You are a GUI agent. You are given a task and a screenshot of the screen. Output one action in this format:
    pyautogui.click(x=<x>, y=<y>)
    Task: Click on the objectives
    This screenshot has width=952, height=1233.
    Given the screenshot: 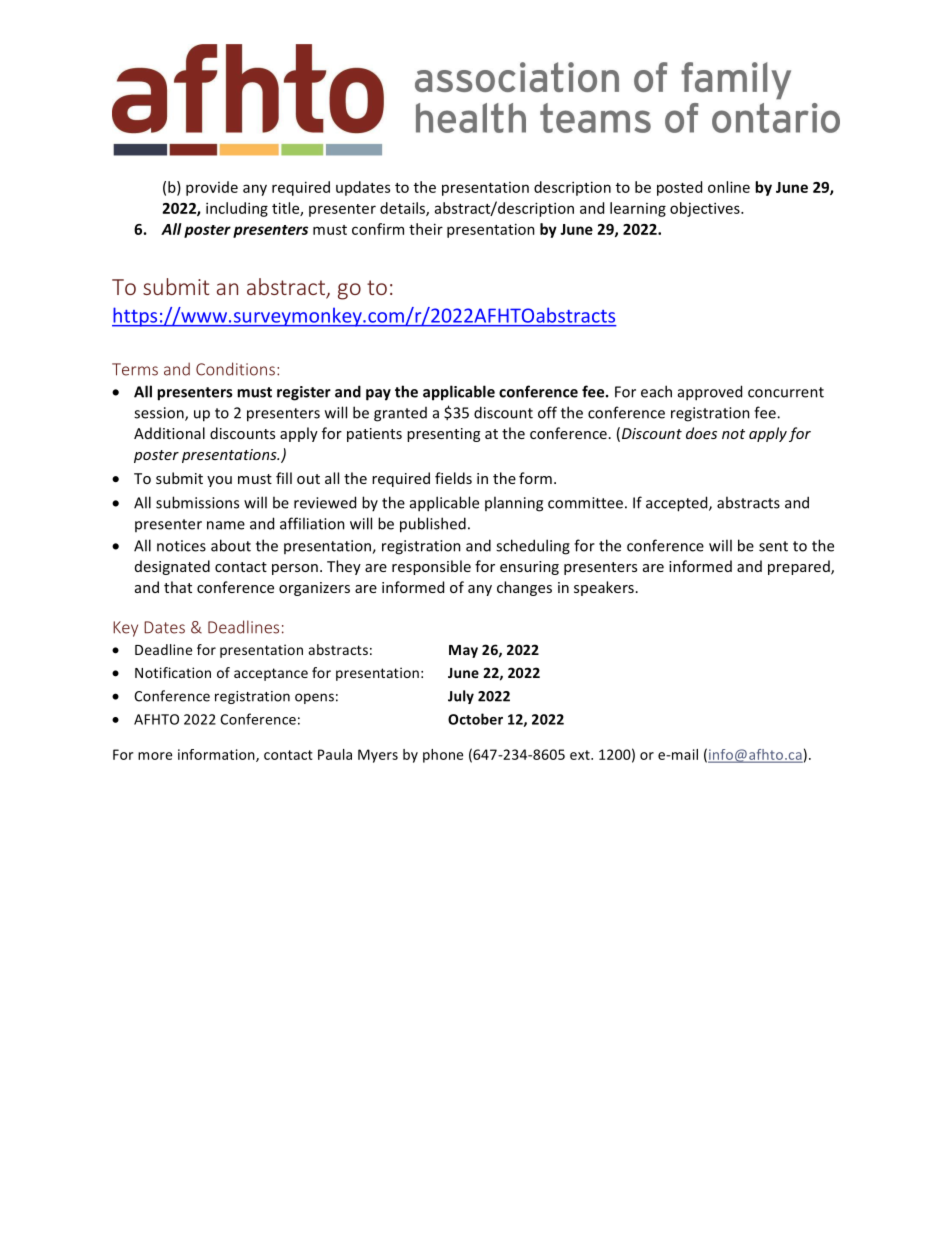 What is the action you would take?
    pyautogui.click(x=706, y=209)
